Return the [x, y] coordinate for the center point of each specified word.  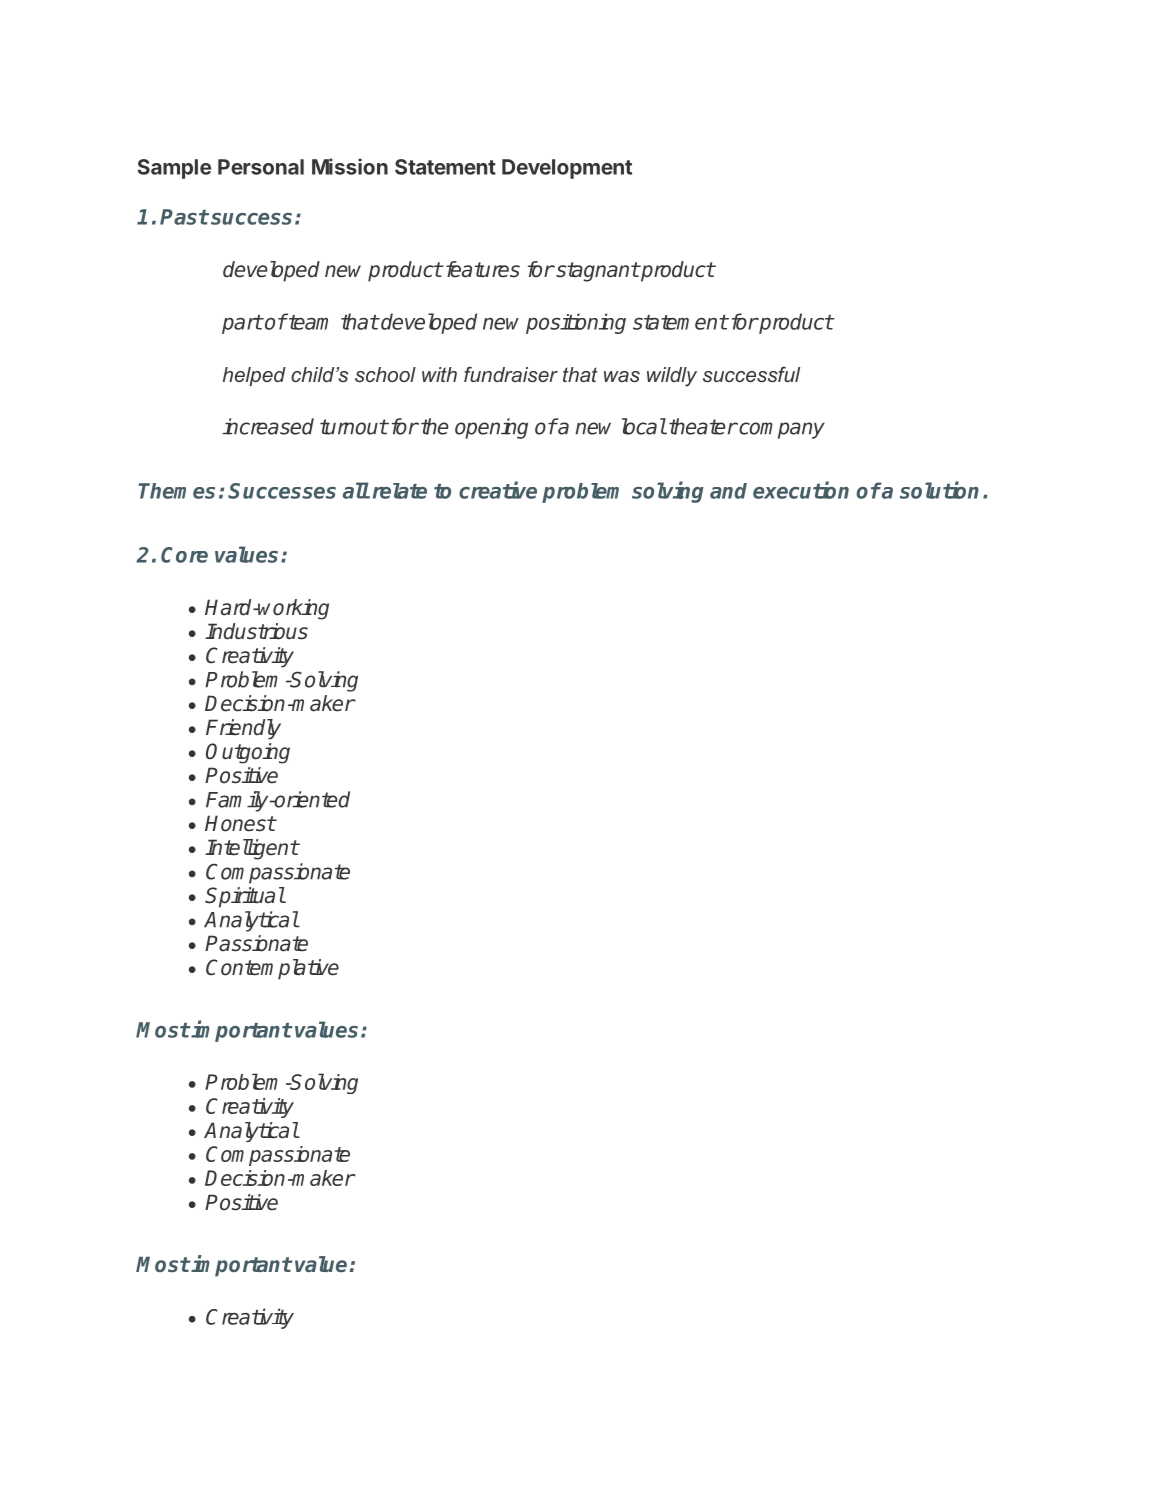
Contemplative [272, 969]
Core [184, 555]
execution [801, 490]
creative [498, 490]
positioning [576, 323]
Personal [261, 167]
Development [567, 169]
